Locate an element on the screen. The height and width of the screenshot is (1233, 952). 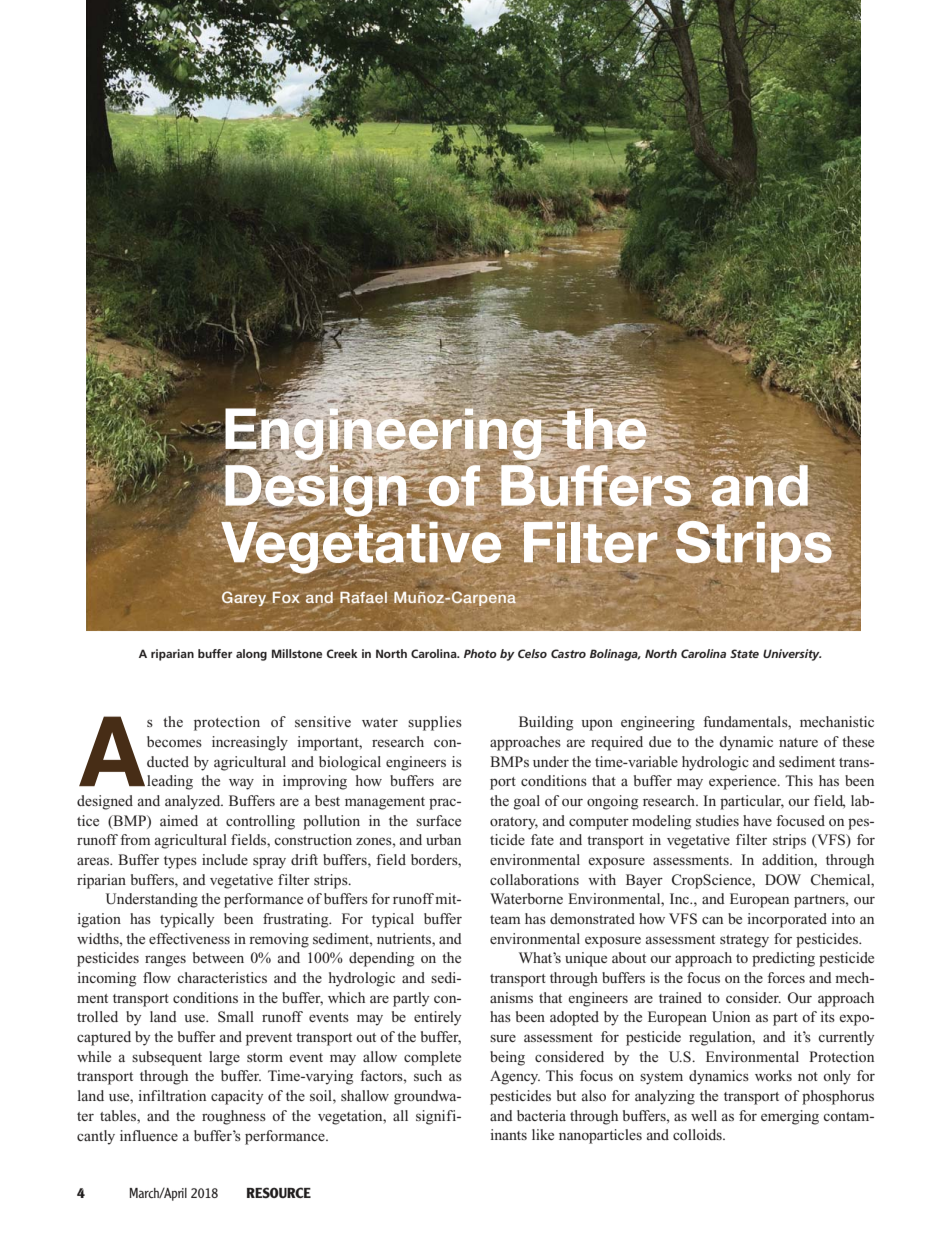
Union is located at coordinates (731, 1017).
